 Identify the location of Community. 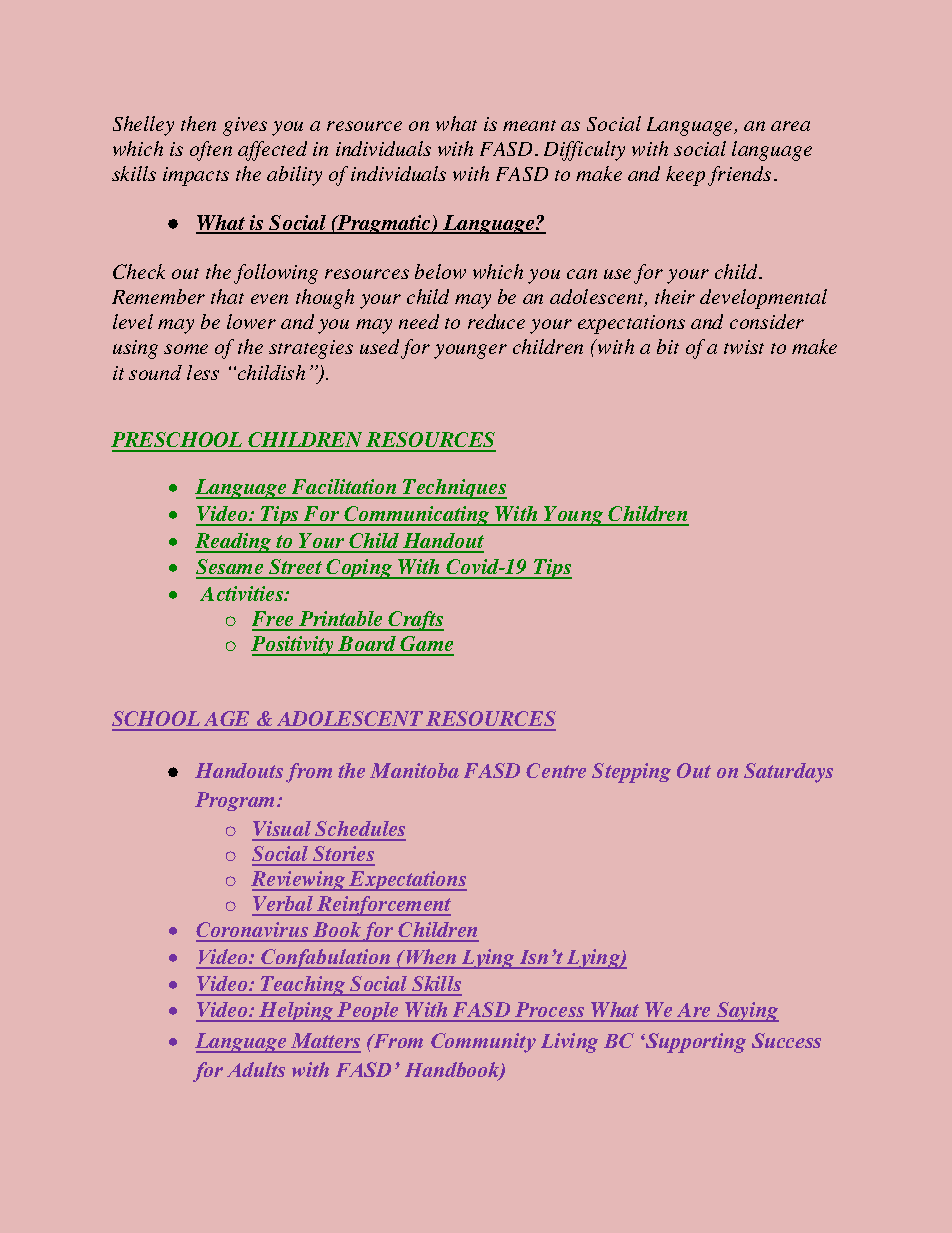
(483, 1043).
